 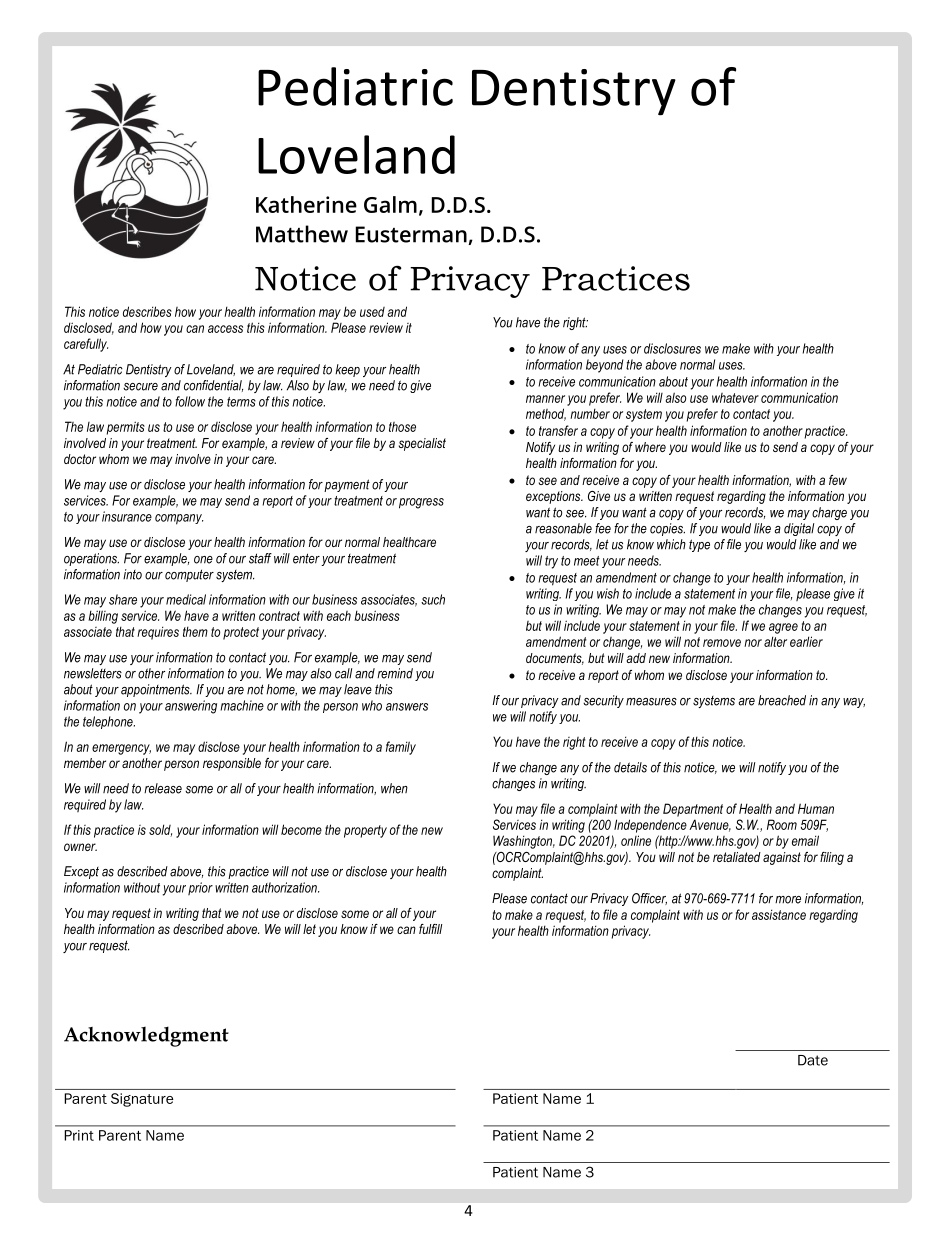 I want to click on fulfill, so click(x=430, y=929).
